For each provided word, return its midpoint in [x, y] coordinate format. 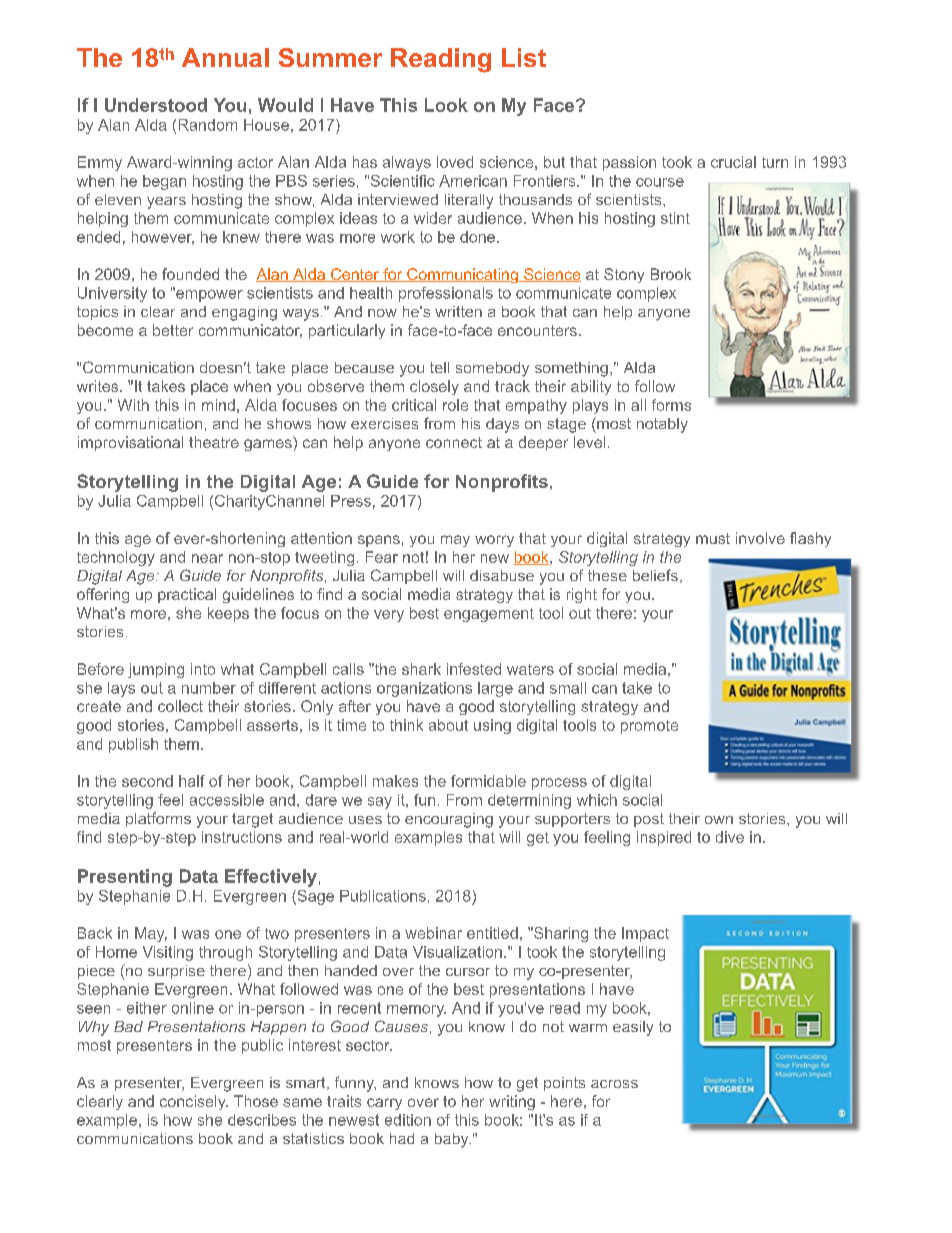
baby [453, 1140]
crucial [733, 162]
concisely [194, 1102]
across [614, 1084]
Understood [156, 105]
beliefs [655, 575]
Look [446, 105]
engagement [489, 615]
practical [187, 595]
